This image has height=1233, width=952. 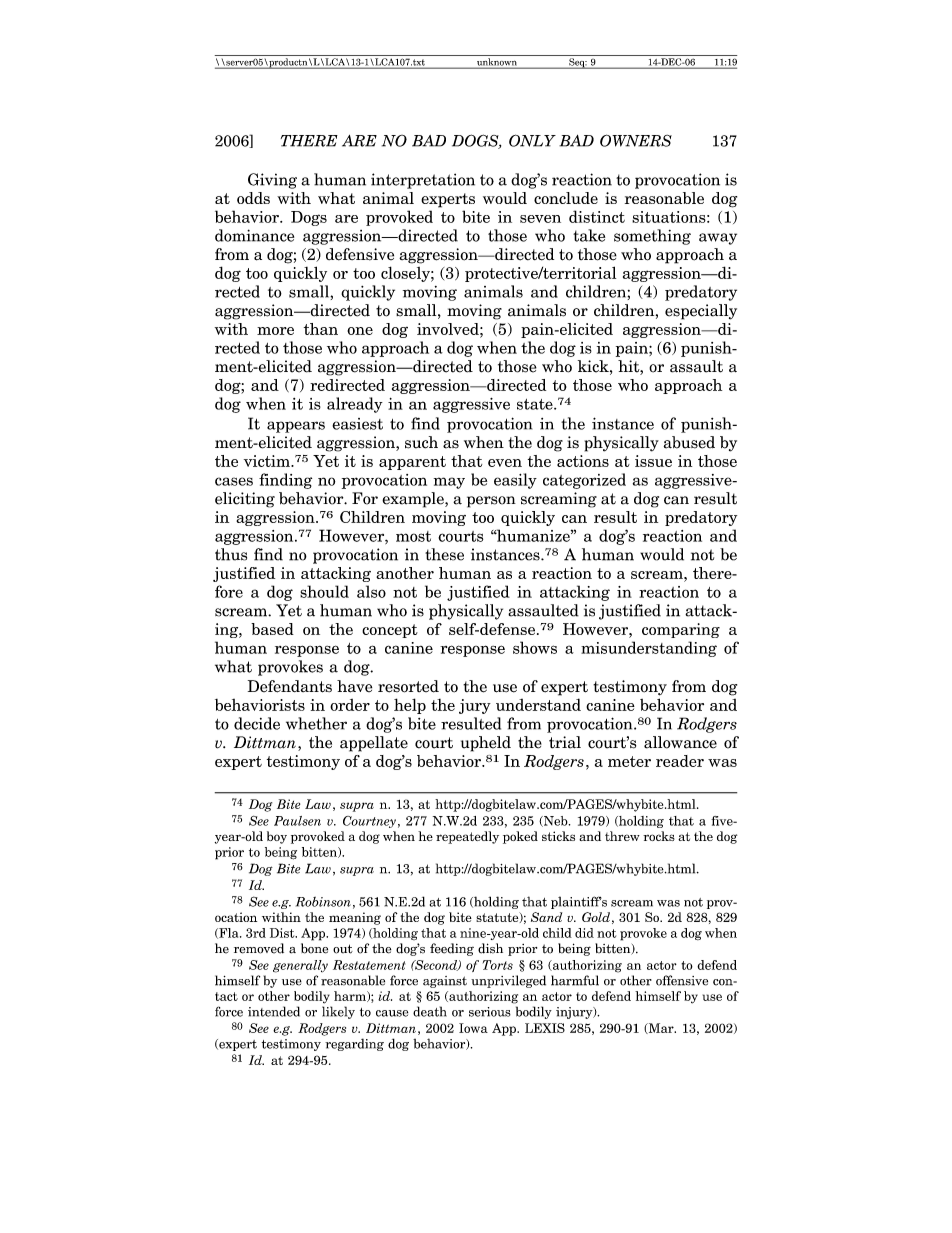 I want to click on Paulsen, so click(x=297, y=821).
